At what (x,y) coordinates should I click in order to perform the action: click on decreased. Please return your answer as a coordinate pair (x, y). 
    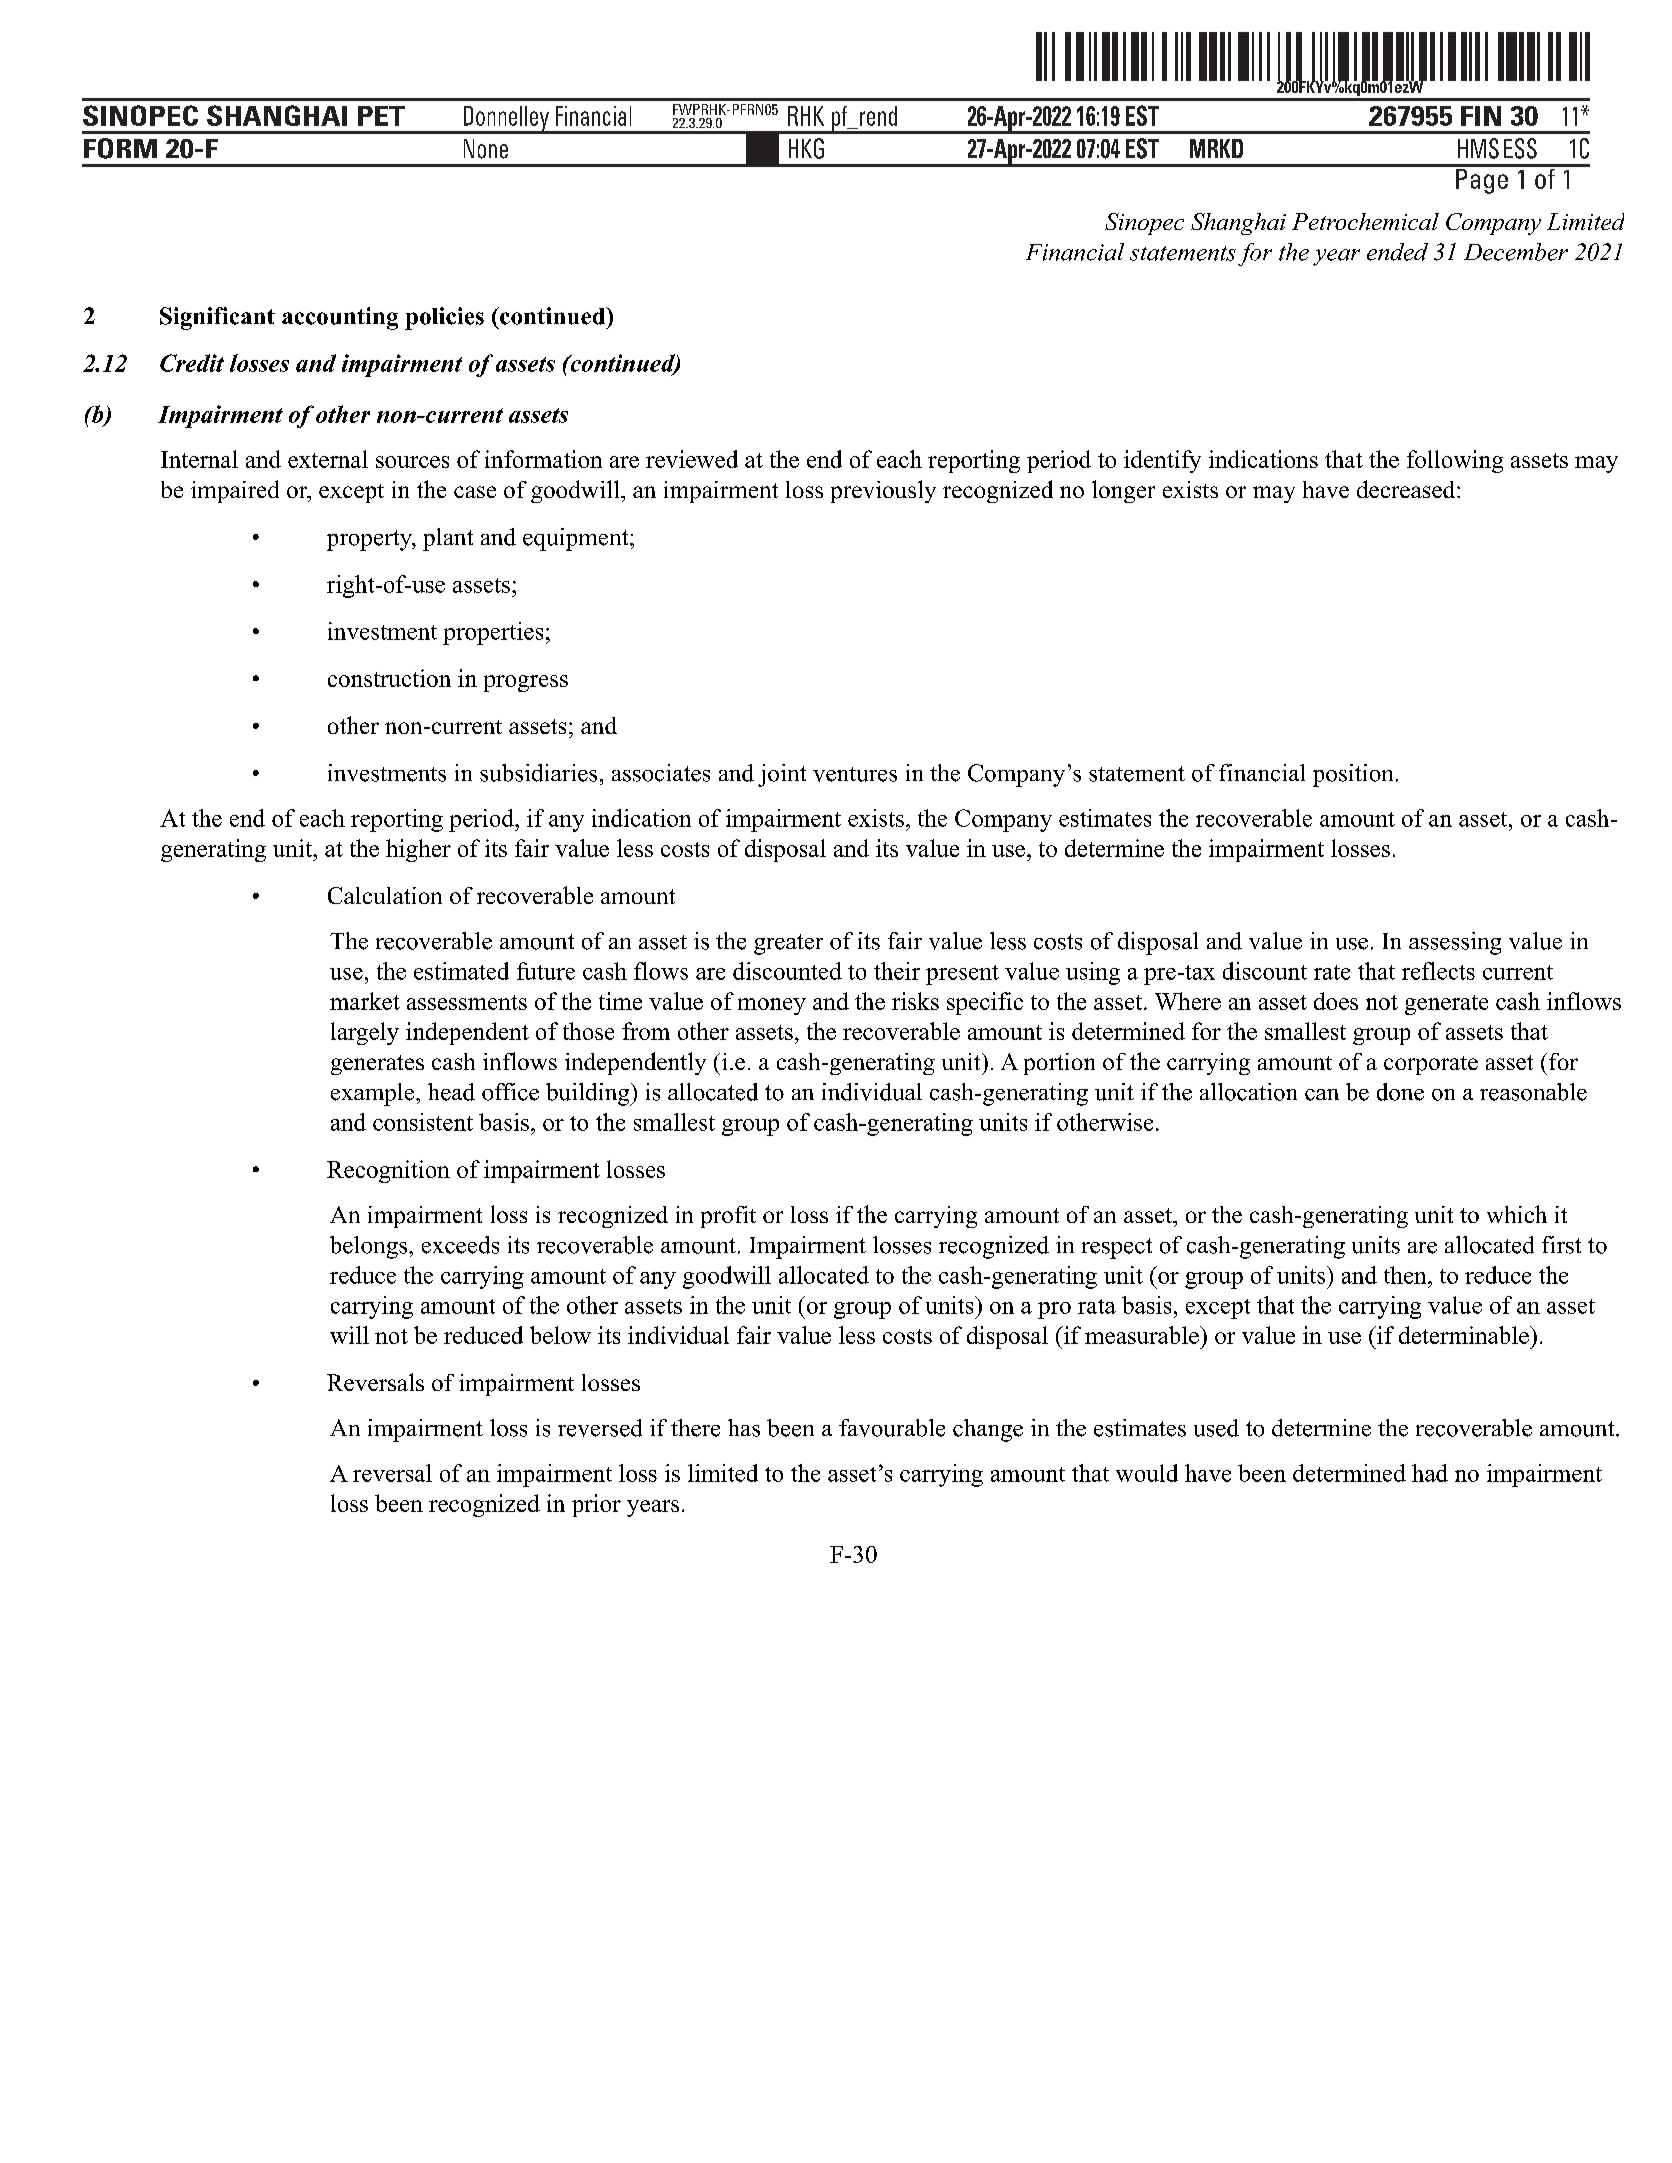
    Looking at the image, I should click on (1407, 489).
